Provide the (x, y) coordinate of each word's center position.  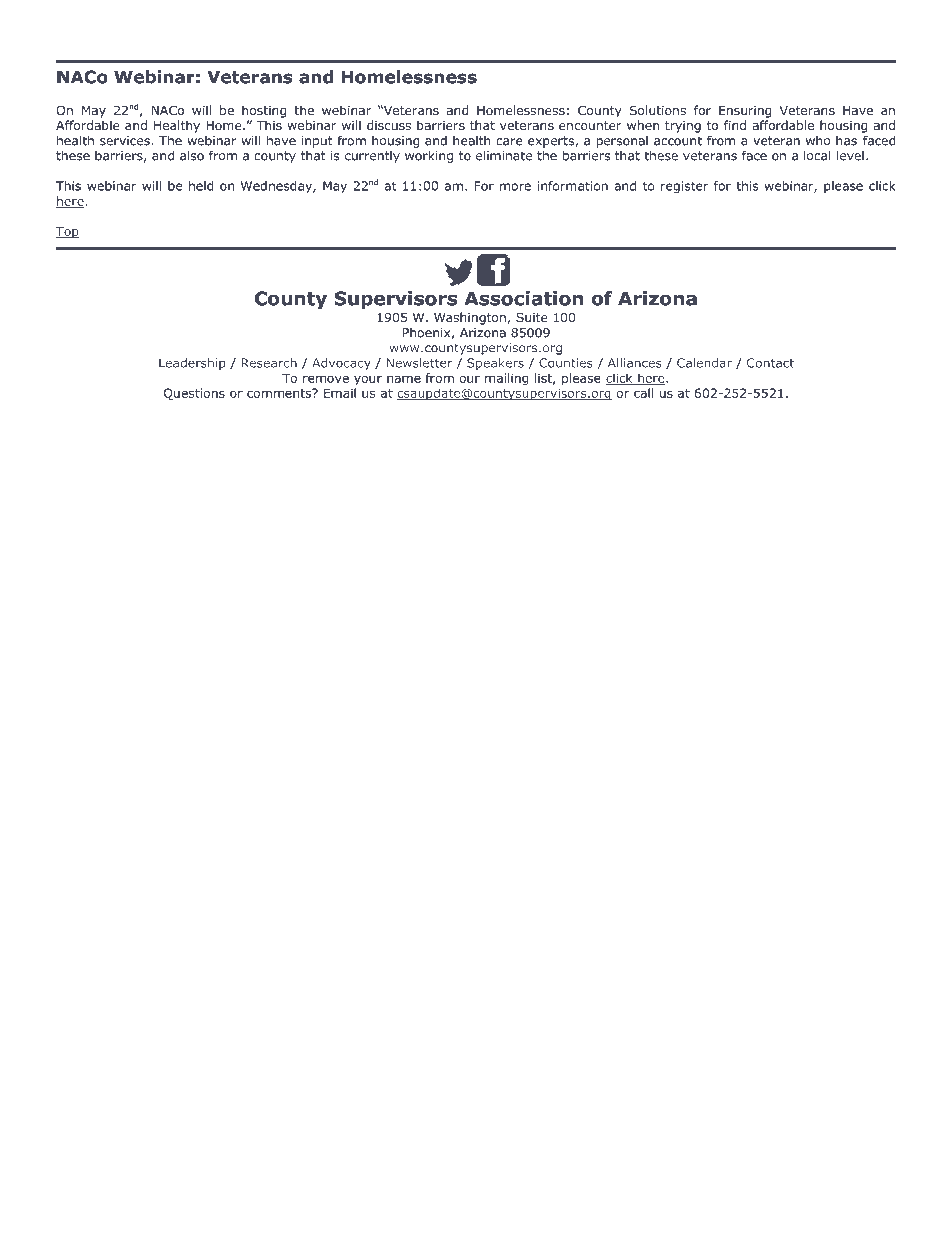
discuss (389, 125)
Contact (770, 364)
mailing (506, 379)
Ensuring (745, 112)
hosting (264, 111)
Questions (194, 394)
